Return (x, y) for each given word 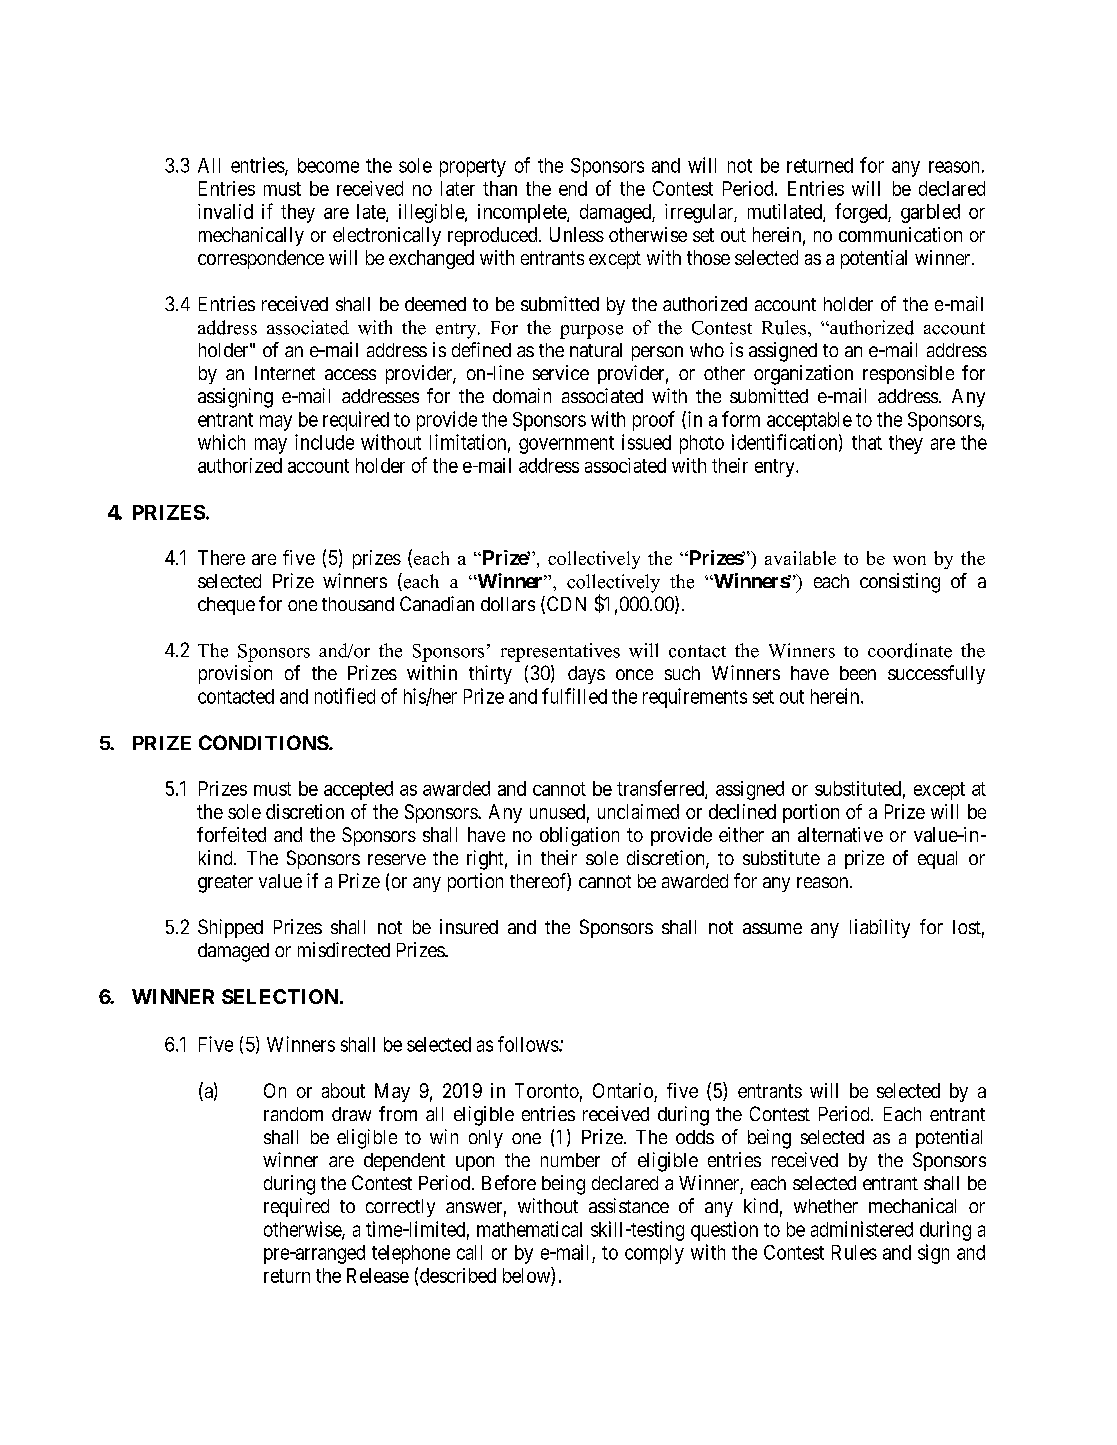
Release (378, 1275)
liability (880, 928)
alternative (840, 834)
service (561, 372)
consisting (900, 583)
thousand (358, 604)
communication (900, 234)
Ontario (623, 1090)
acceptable (809, 421)
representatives (560, 652)
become (328, 165)
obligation (579, 836)
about (343, 1090)
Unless (577, 234)
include (324, 442)
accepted (358, 790)
